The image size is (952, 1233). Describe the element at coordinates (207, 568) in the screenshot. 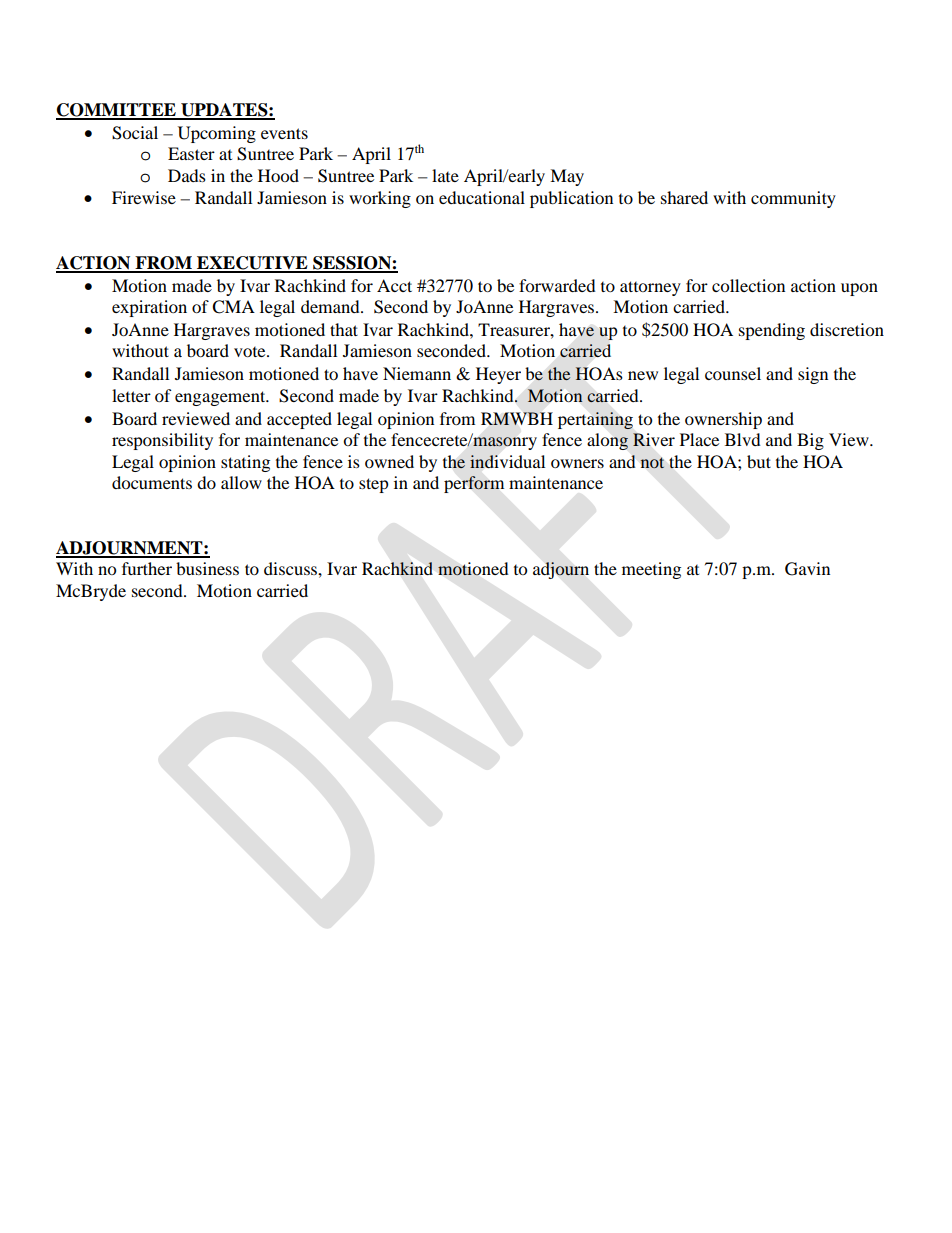

I see `business` at that location.
